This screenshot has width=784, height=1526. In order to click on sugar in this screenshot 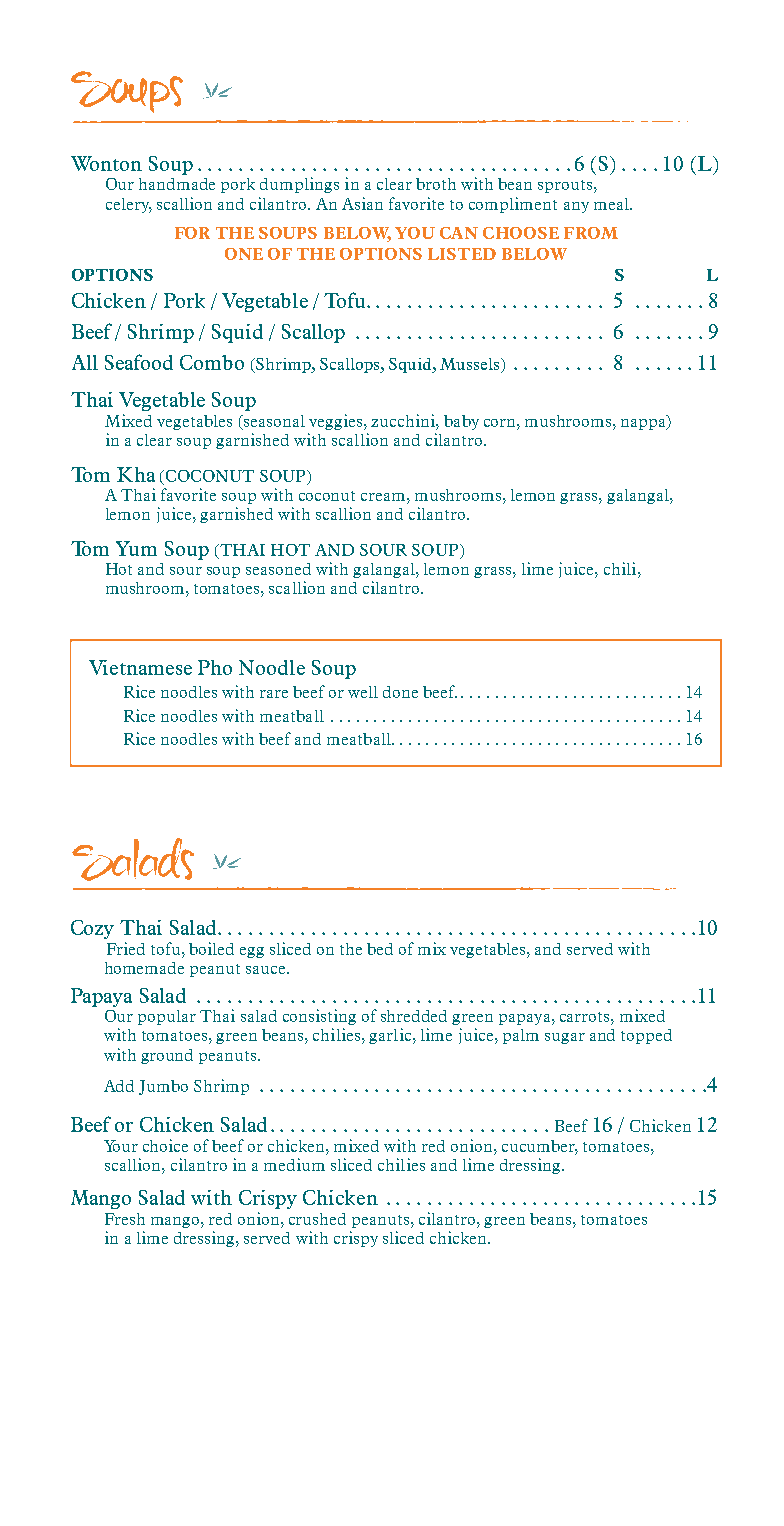, I will do `click(565, 1038)`.
